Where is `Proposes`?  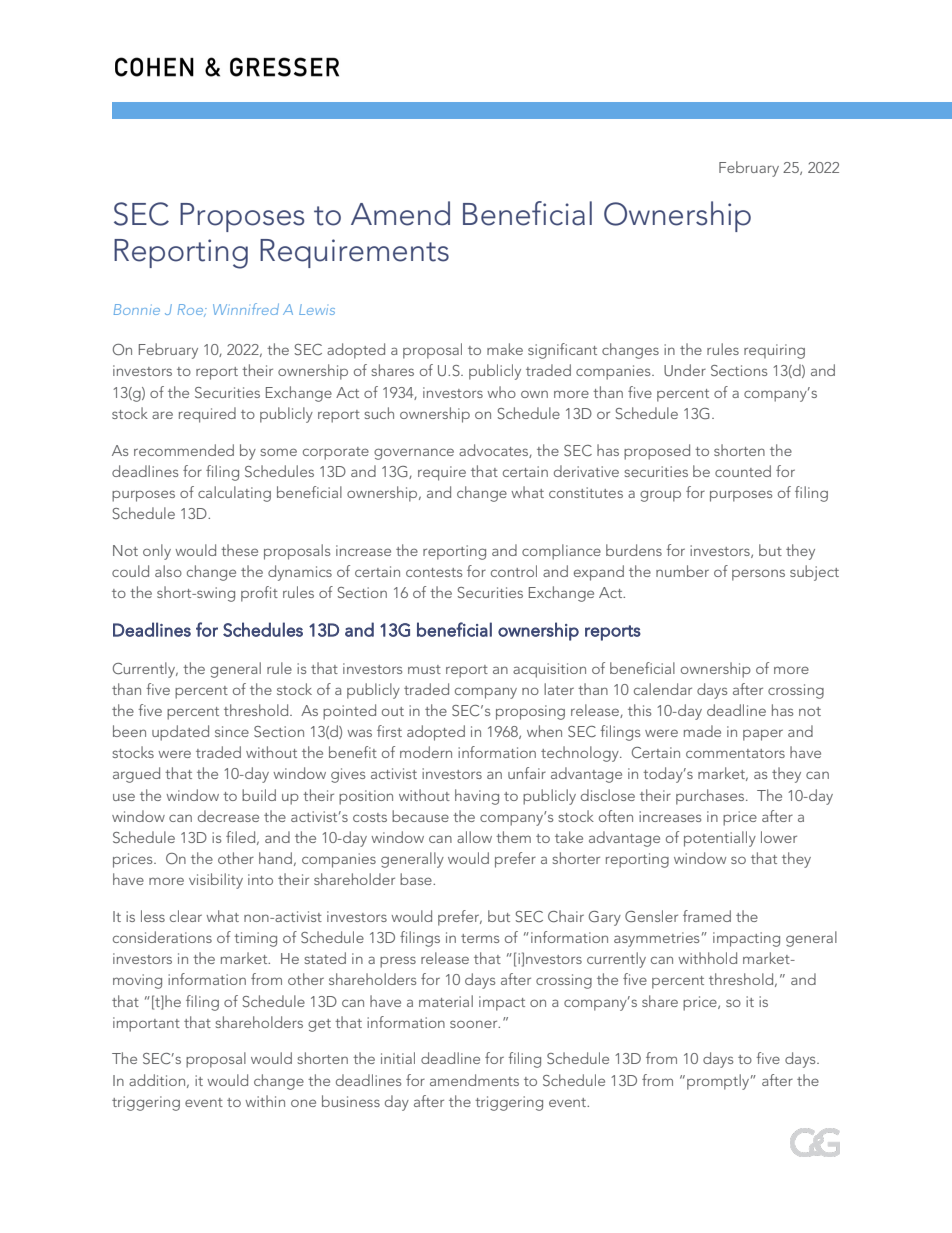
Proposes is located at coordinates (242, 217).
